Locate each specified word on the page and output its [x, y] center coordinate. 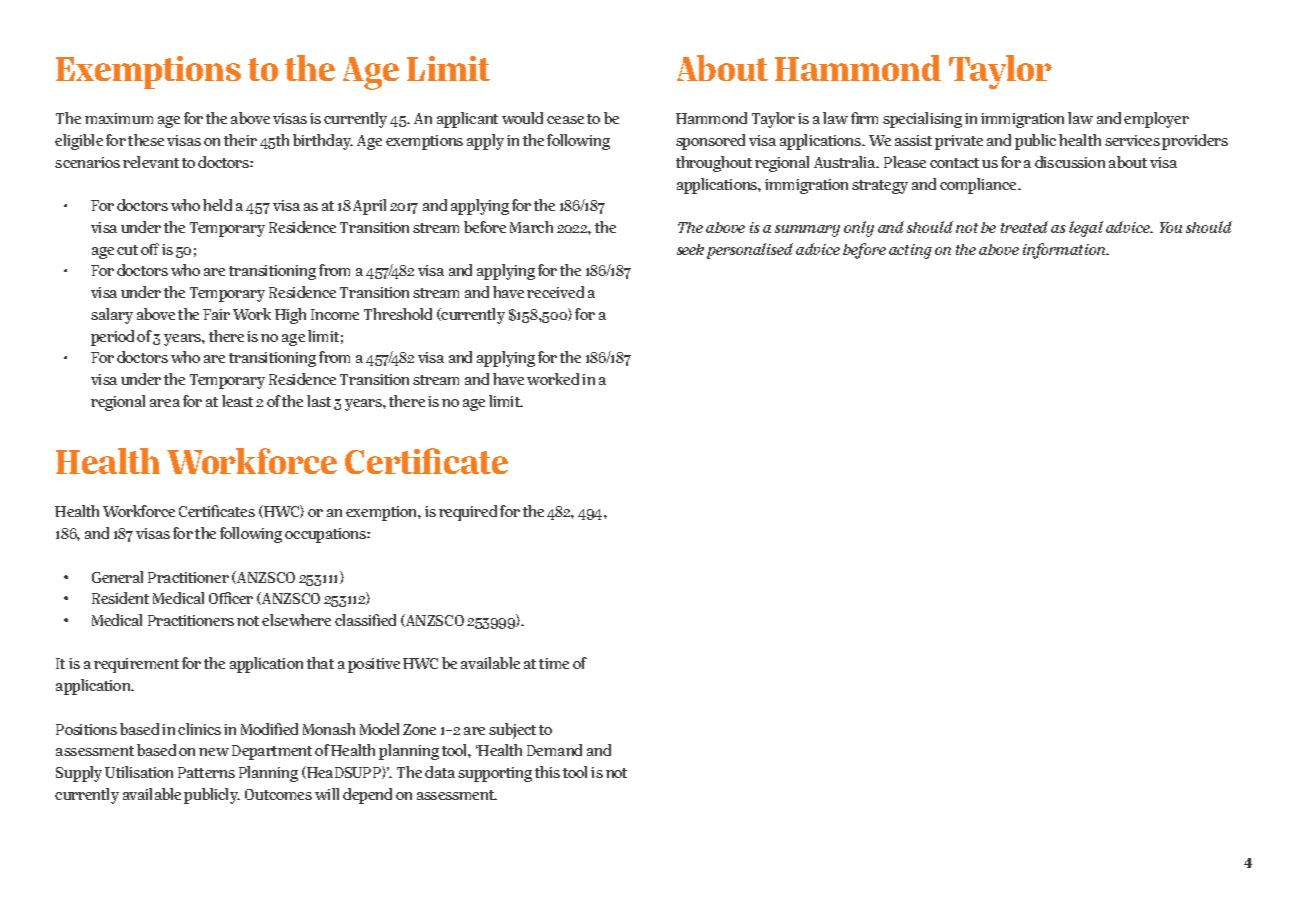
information [1065, 251]
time [554, 663]
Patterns [206, 772]
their [240, 140]
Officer [231, 598]
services [1132, 140]
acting [910, 251]
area [165, 403]
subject [512, 731]
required [468, 513]
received [555, 292]
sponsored [710, 142]
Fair [216, 314]
